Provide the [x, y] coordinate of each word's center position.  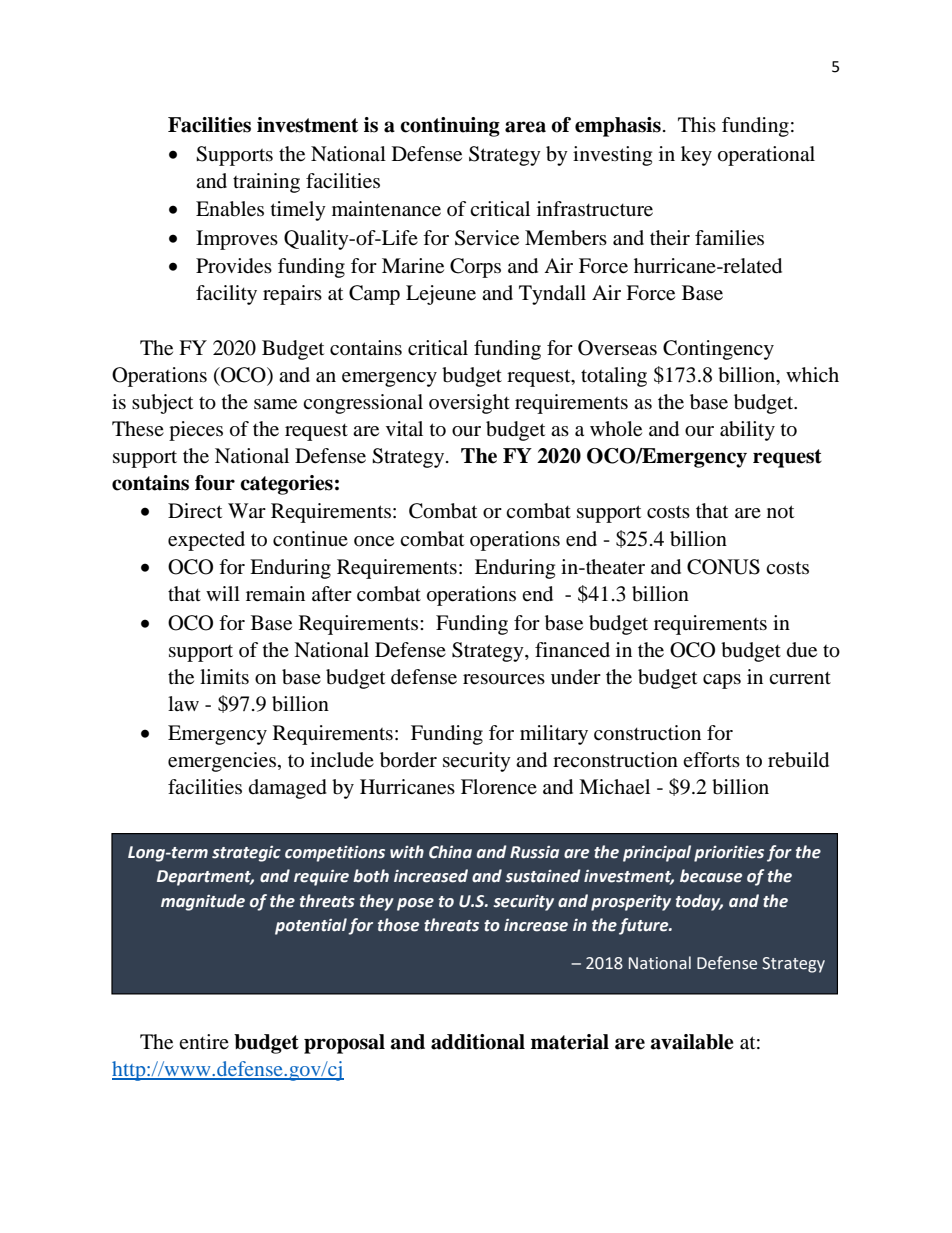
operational [766, 156]
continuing [450, 127]
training [266, 183]
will [223, 593]
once [374, 541]
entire [204, 1041]
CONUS [723, 567]
